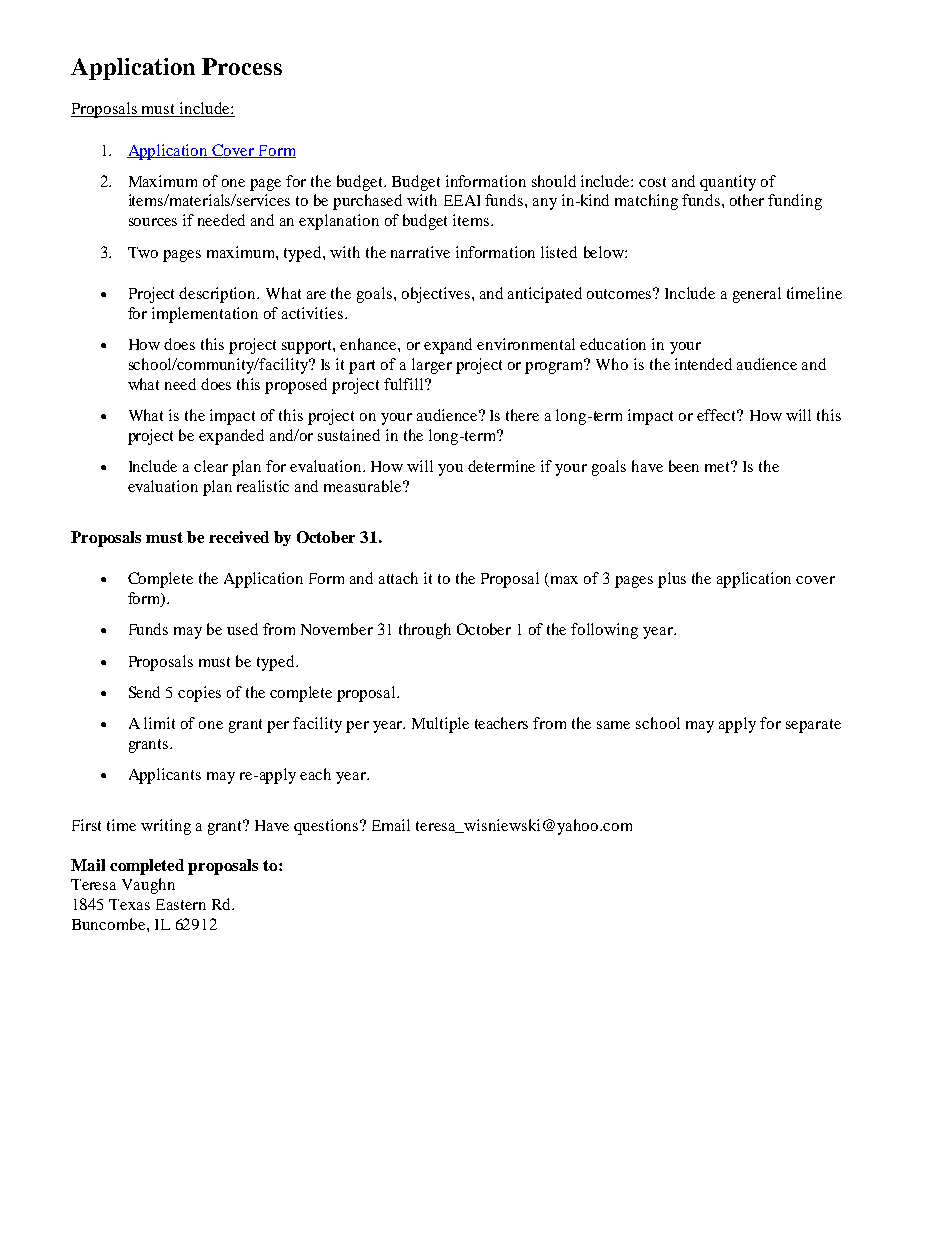 This document has width=952, height=1233. What do you see at coordinates (242, 66) in the document?
I see `Process` at bounding box center [242, 66].
